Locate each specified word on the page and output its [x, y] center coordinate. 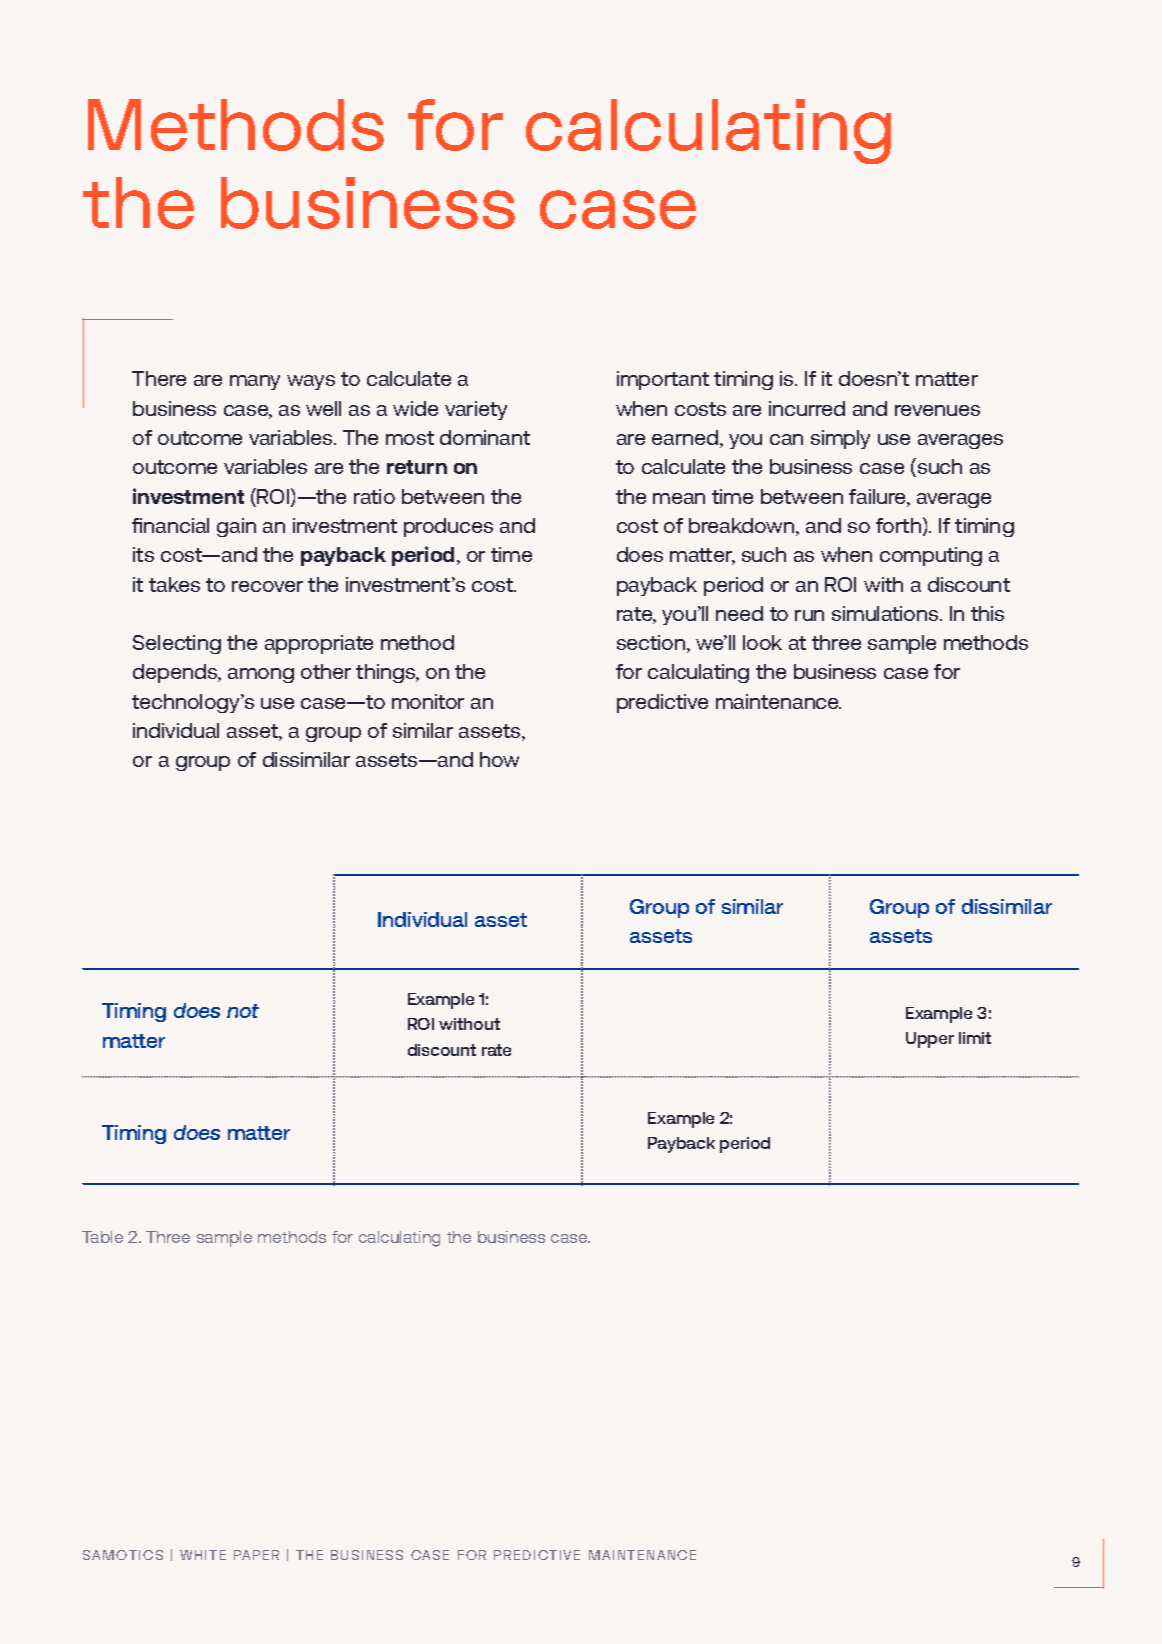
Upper [930, 1040]
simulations [886, 613]
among [261, 675]
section [652, 644]
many [255, 382]
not [243, 1011]
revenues [937, 410]
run [809, 615]
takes [174, 584]
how [499, 759]
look [762, 642]
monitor [428, 701]
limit [975, 1038]
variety [476, 410]
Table [102, 1237]
